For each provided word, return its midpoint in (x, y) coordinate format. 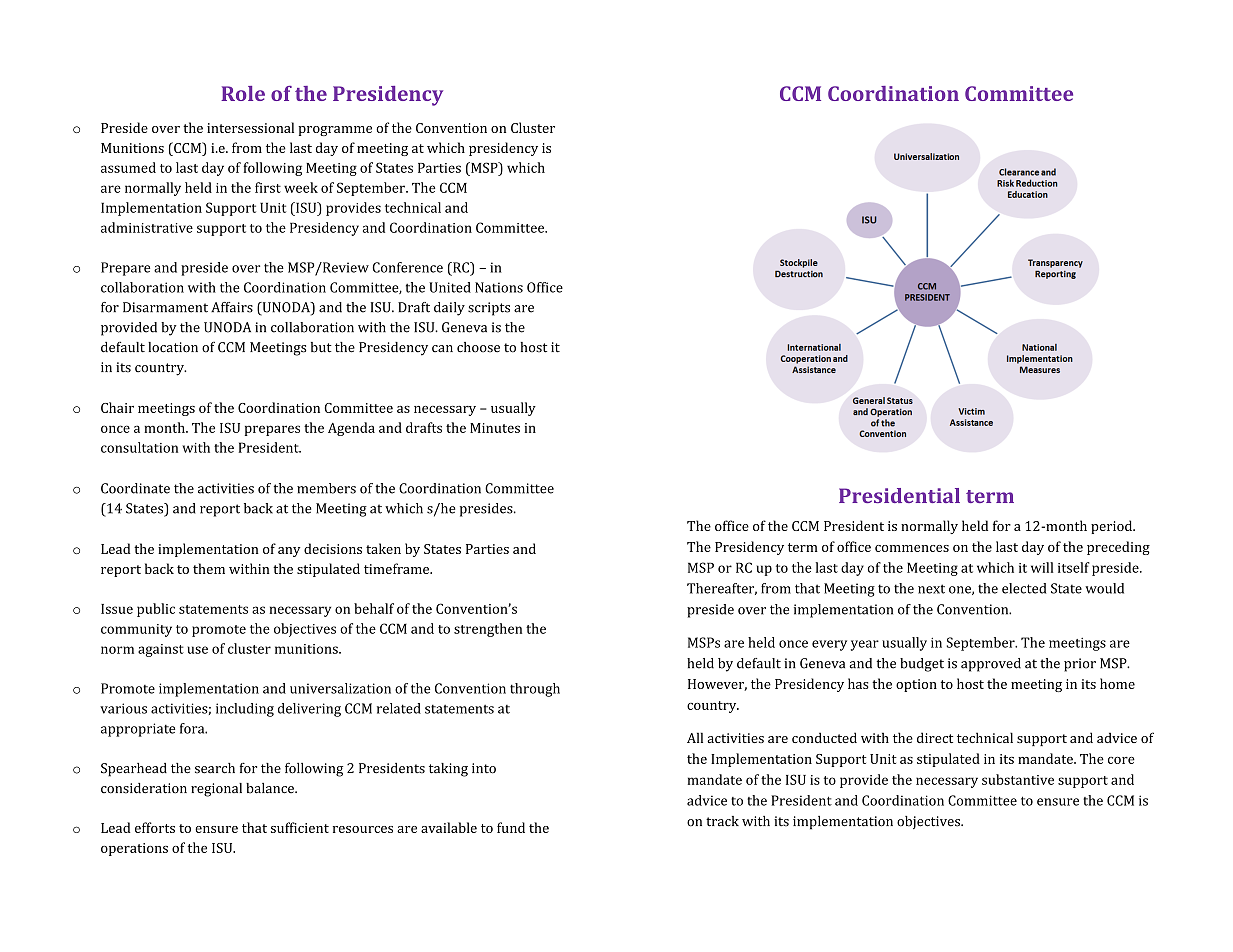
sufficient (300, 827)
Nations (499, 287)
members (326, 488)
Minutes (495, 428)
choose (478, 347)
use (198, 650)
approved (991, 665)
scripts (489, 309)
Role (243, 93)
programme (335, 131)
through (535, 690)
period (1113, 527)
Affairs (232, 307)
